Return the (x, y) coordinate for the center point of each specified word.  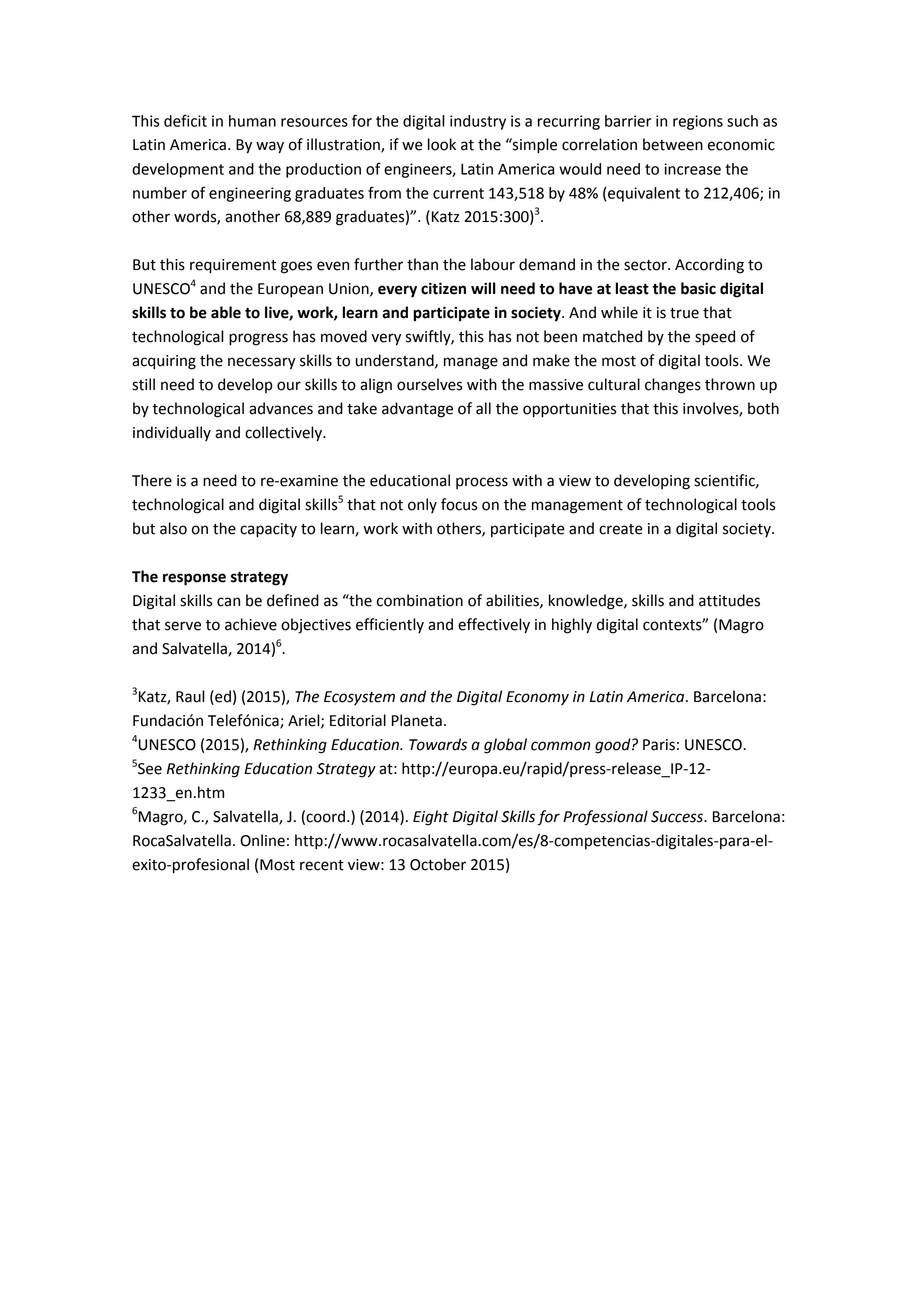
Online (262, 840)
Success (678, 817)
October (438, 864)
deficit (185, 120)
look (442, 144)
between (673, 144)
